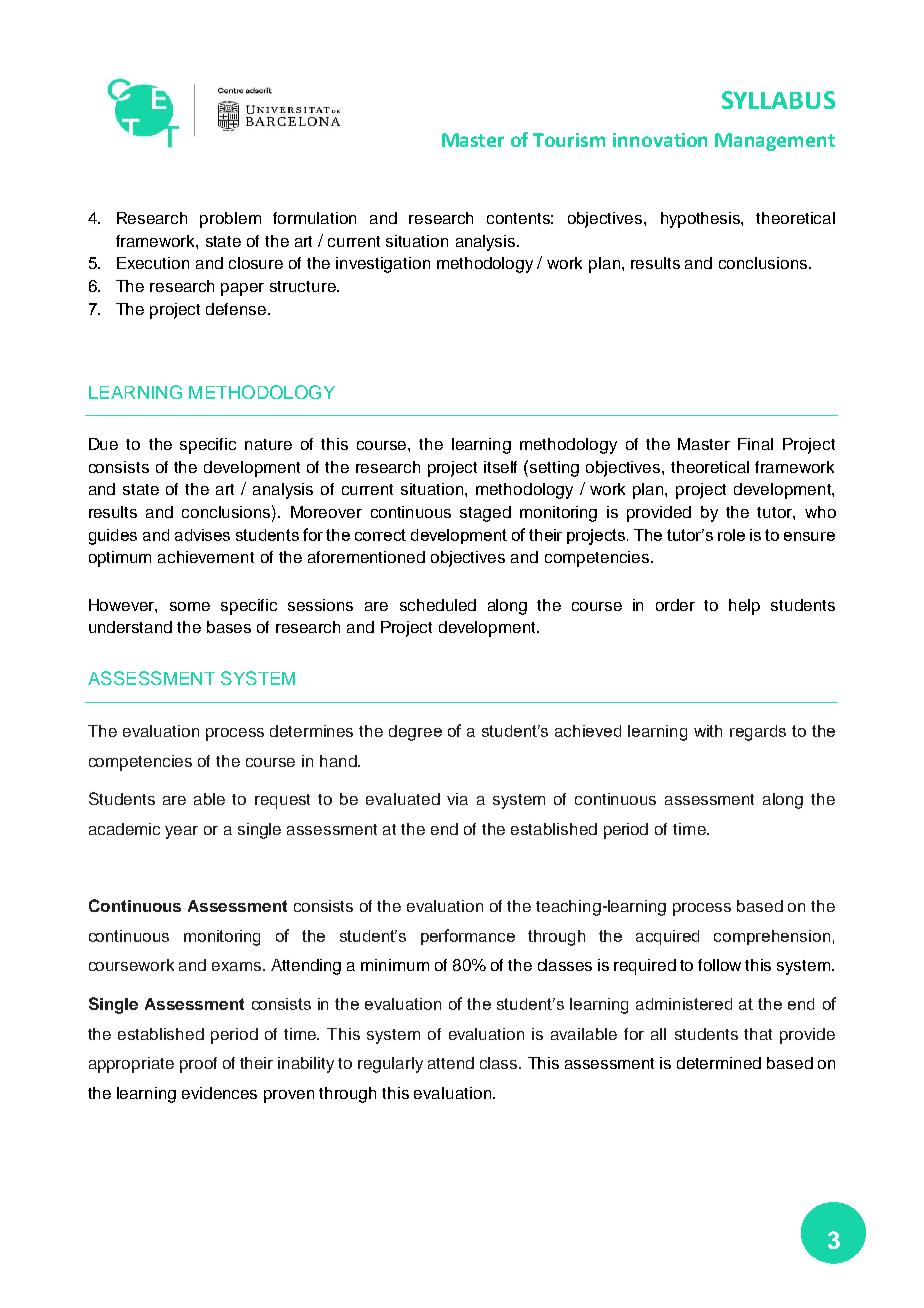 The width and height of the document is (924, 1308). I want to click on degree, so click(415, 733).
